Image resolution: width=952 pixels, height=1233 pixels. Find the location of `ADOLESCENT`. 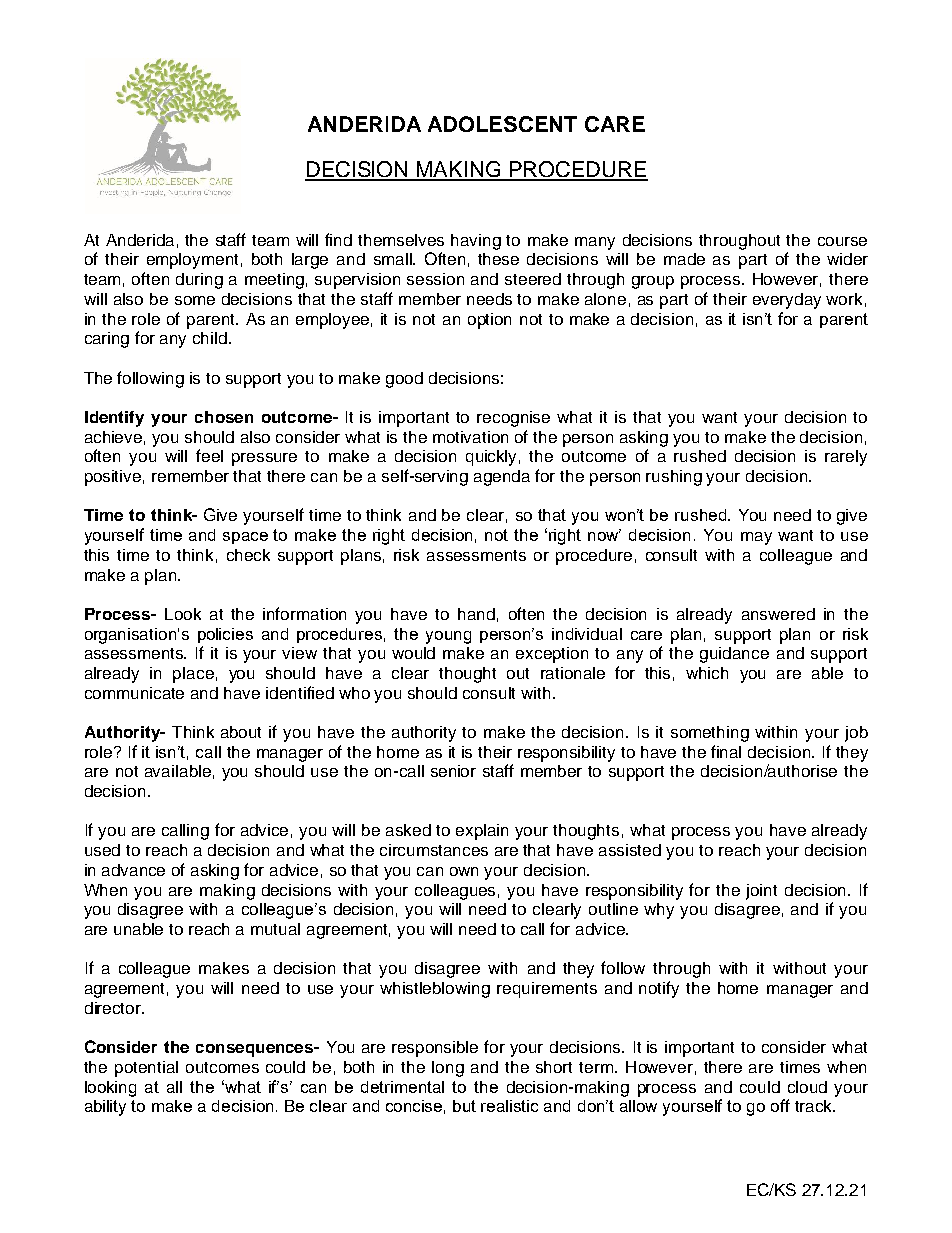

ADOLESCENT is located at coordinates (502, 124).
